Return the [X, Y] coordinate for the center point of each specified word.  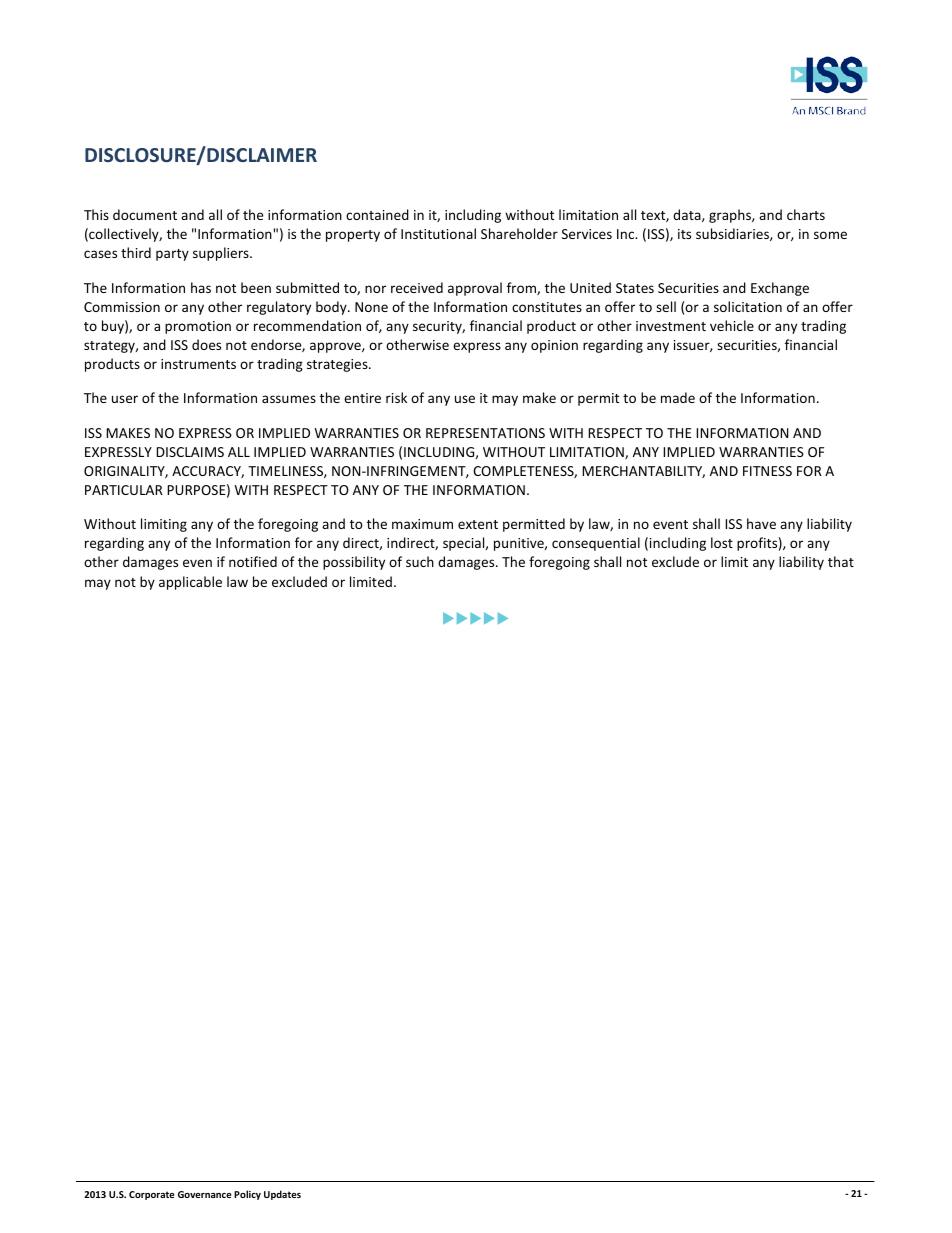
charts [806, 214]
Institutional [438, 233]
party [172, 255]
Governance [204, 1194]
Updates [282, 1195]
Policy [247, 1195]
